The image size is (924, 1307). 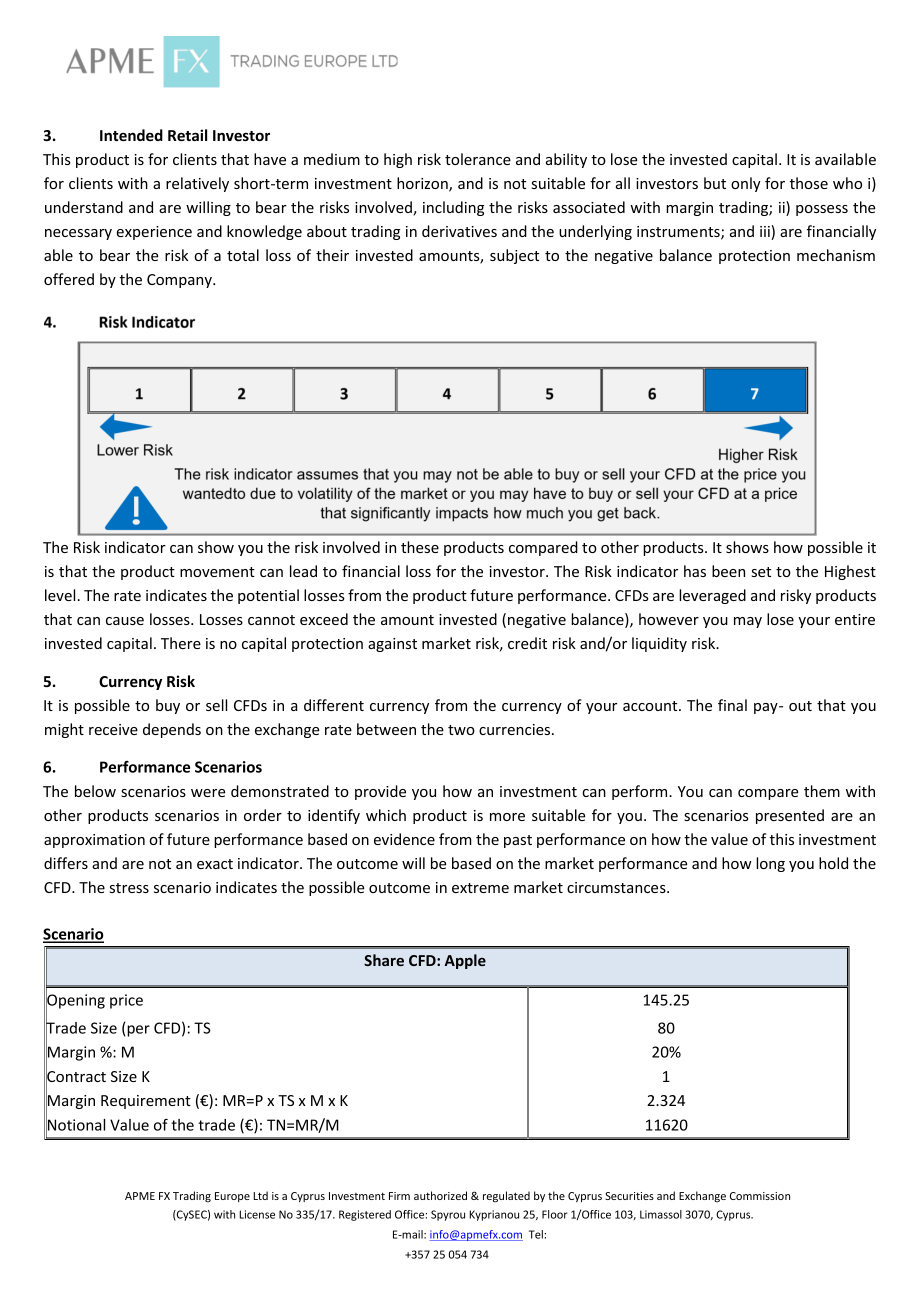 I want to click on stress, so click(x=129, y=888).
